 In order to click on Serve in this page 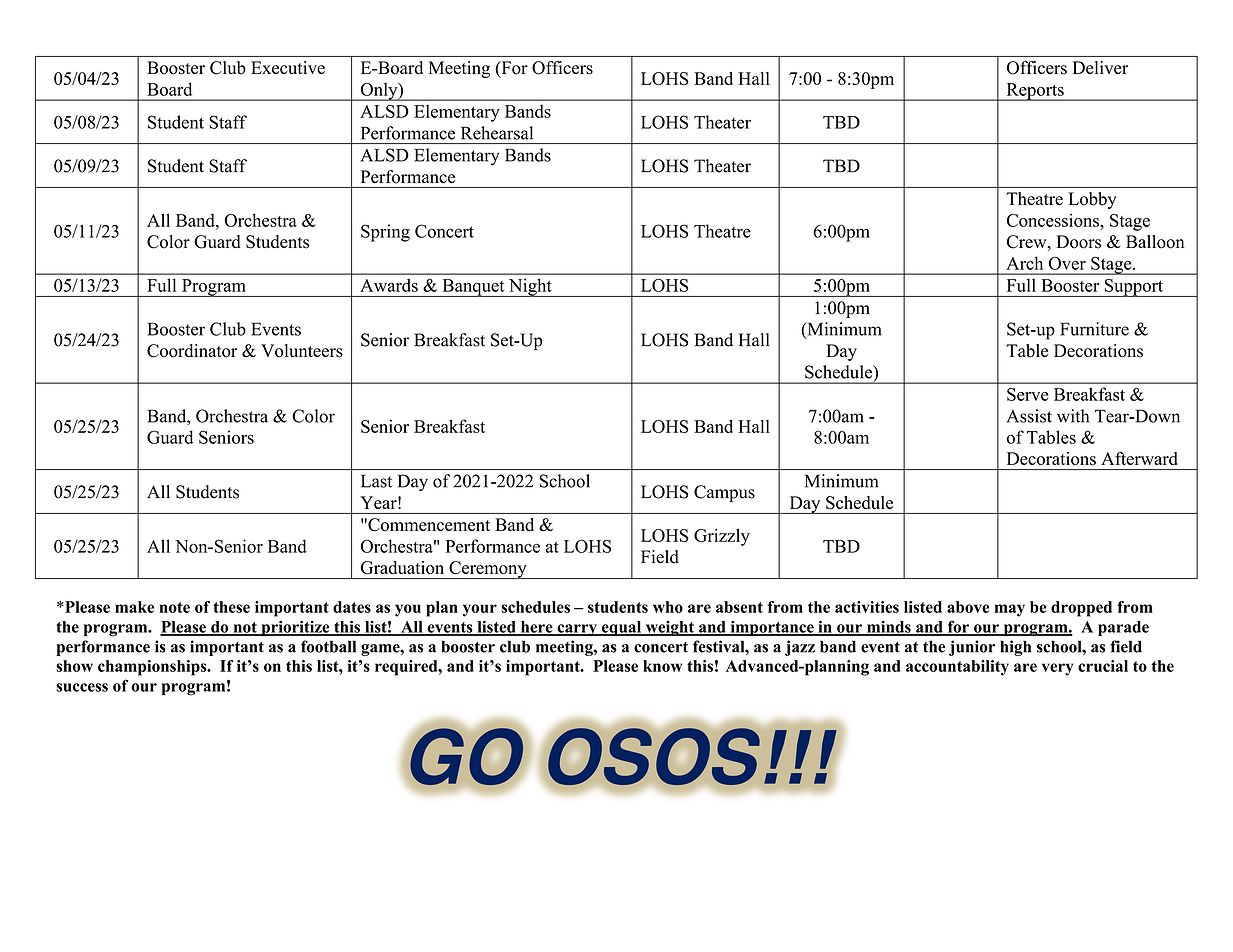, I will do `click(1027, 394)`.
